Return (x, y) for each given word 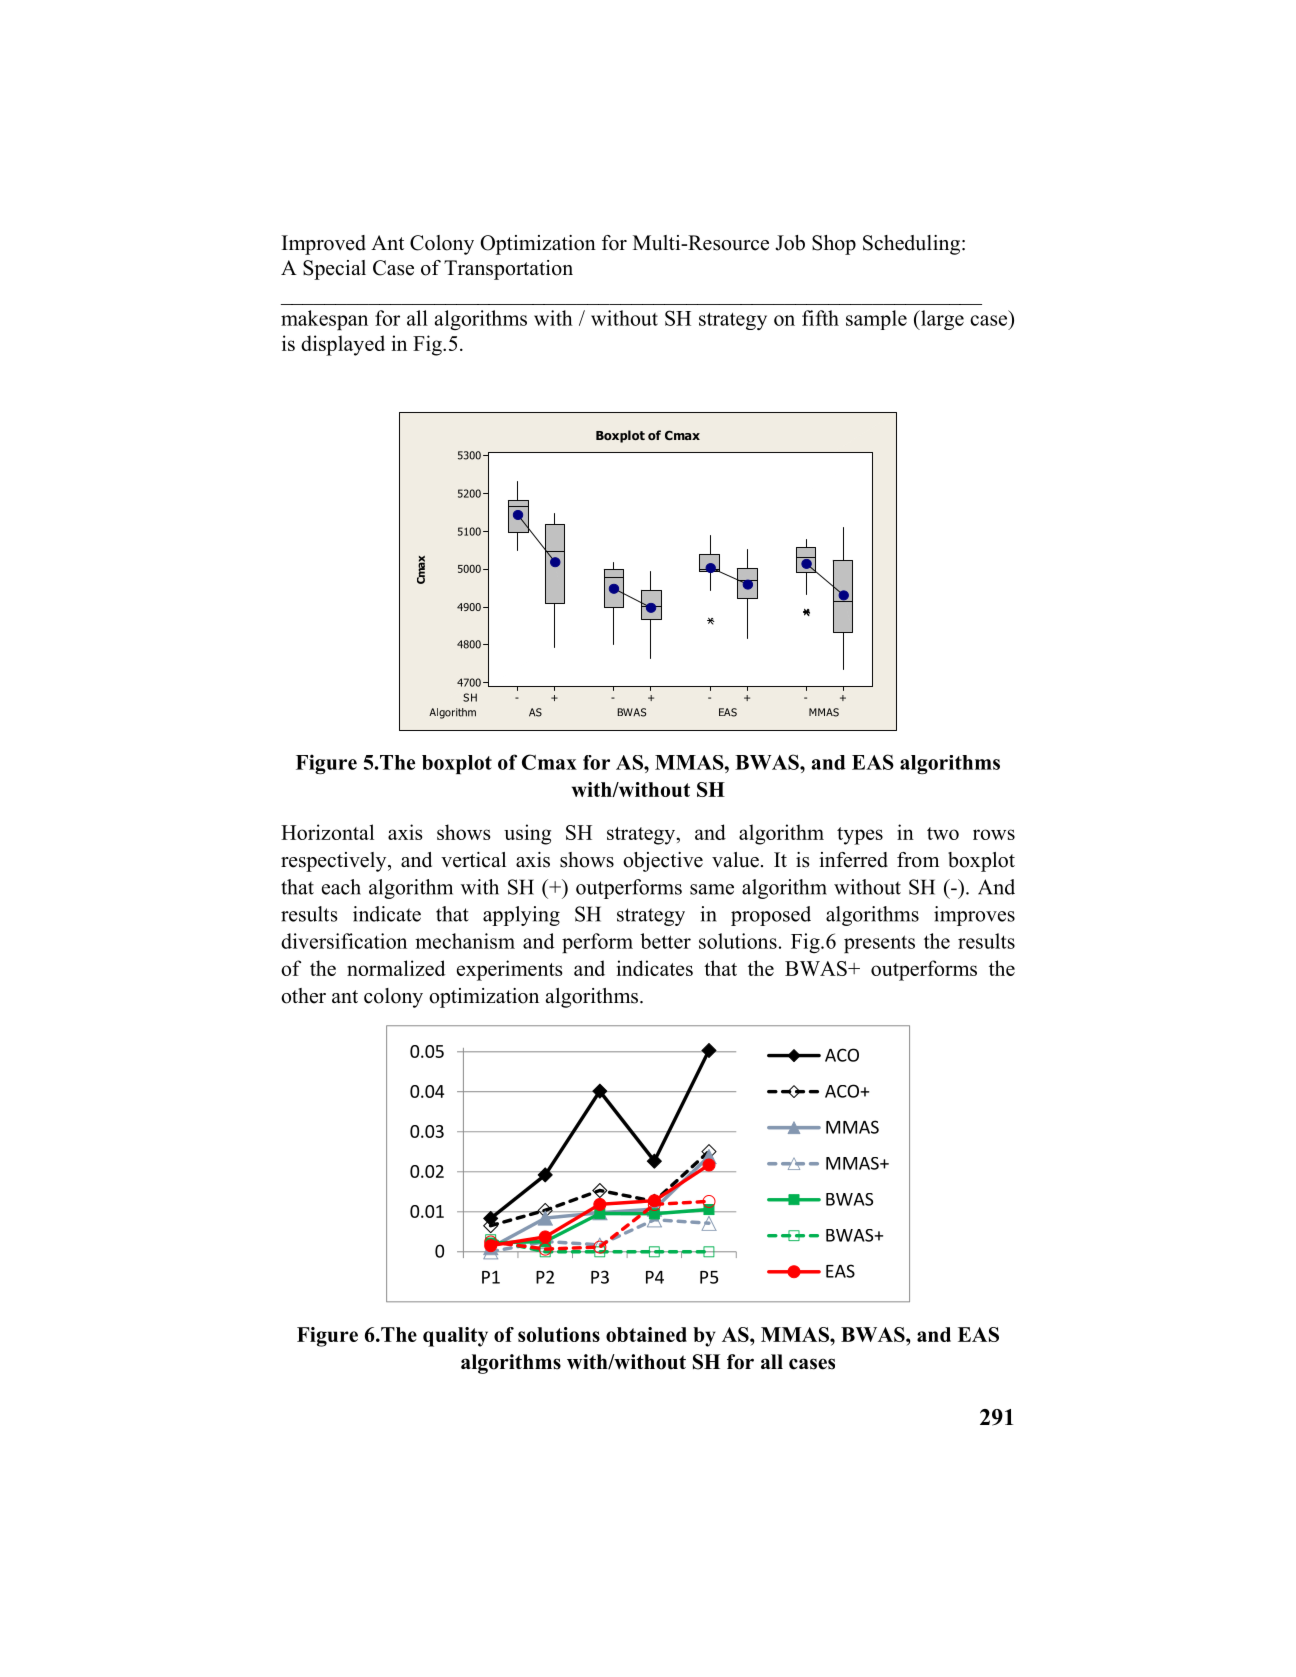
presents (879, 944)
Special (334, 270)
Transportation (508, 270)
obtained (646, 1334)
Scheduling (911, 245)
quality (455, 1337)
